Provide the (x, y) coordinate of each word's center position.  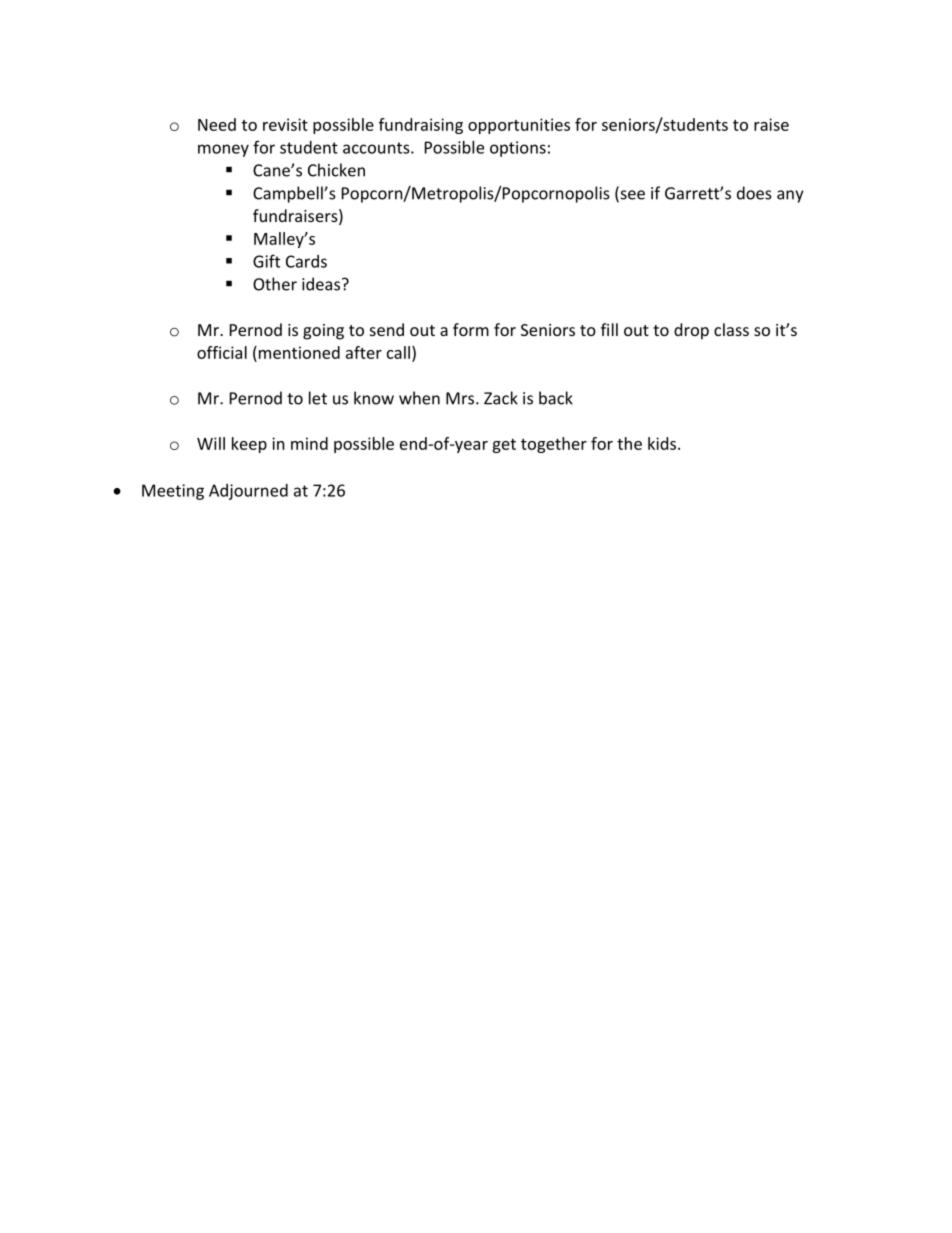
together (554, 445)
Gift (266, 261)
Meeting (173, 492)
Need (217, 124)
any (790, 196)
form (471, 329)
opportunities (519, 126)
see (631, 196)
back (556, 398)
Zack (501, 398)
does (754, 193)
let (318, 398)
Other (275, 284)
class (731, 329)
